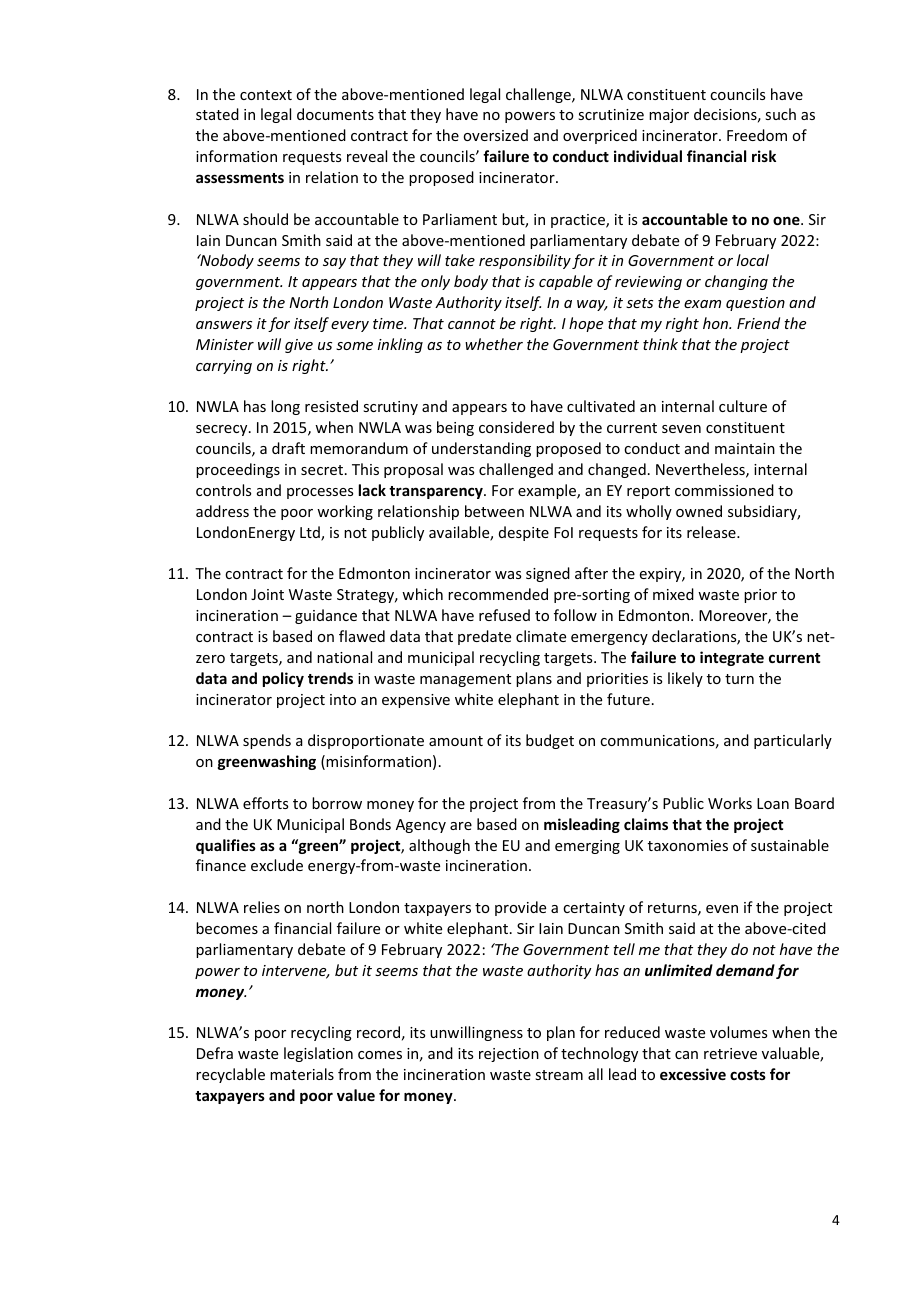 The image size is (924, 1308). I want to click on mixed, so click(673, 594).
